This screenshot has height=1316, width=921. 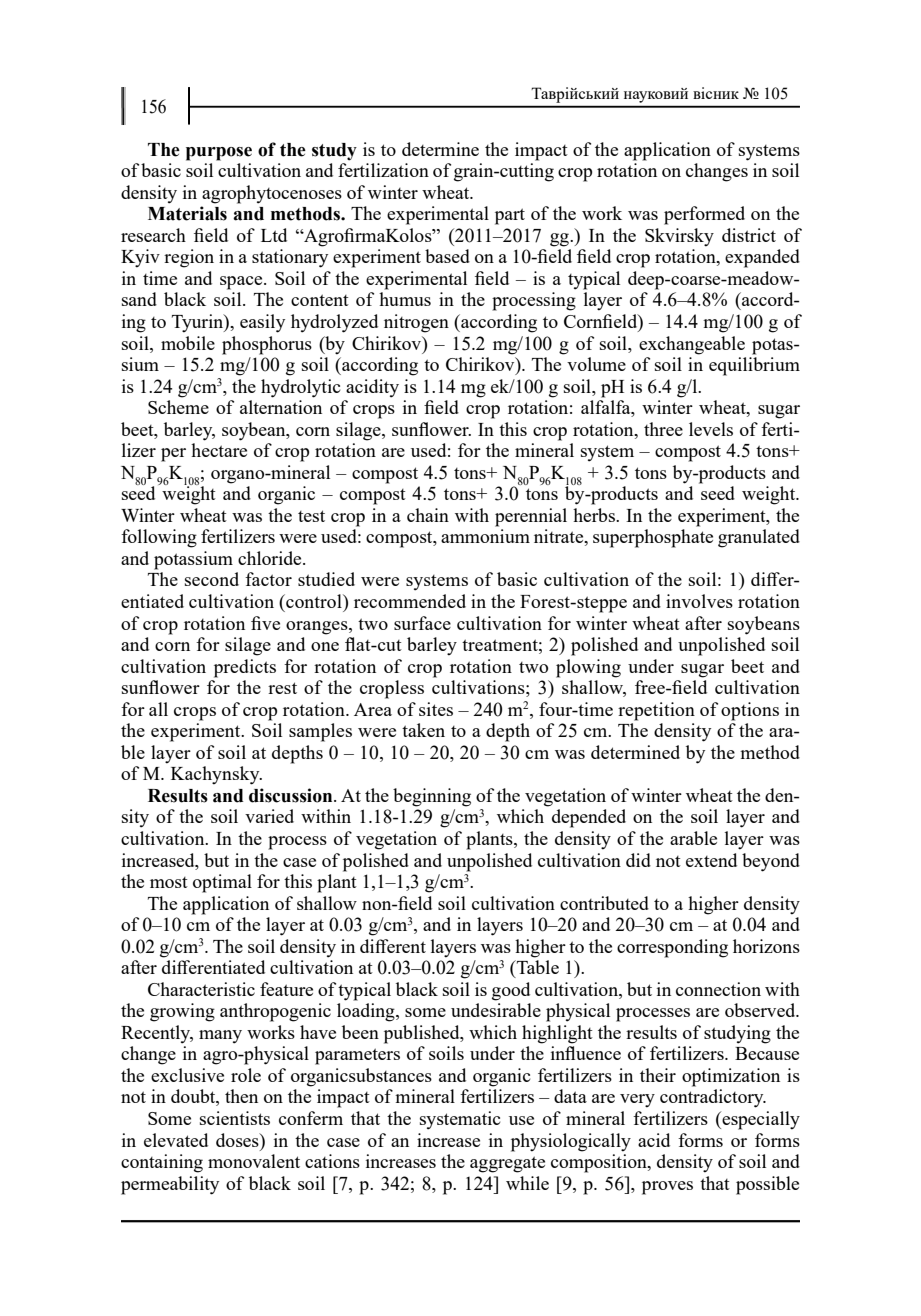 I want to click on predicts, so click(x=245, y=668).
